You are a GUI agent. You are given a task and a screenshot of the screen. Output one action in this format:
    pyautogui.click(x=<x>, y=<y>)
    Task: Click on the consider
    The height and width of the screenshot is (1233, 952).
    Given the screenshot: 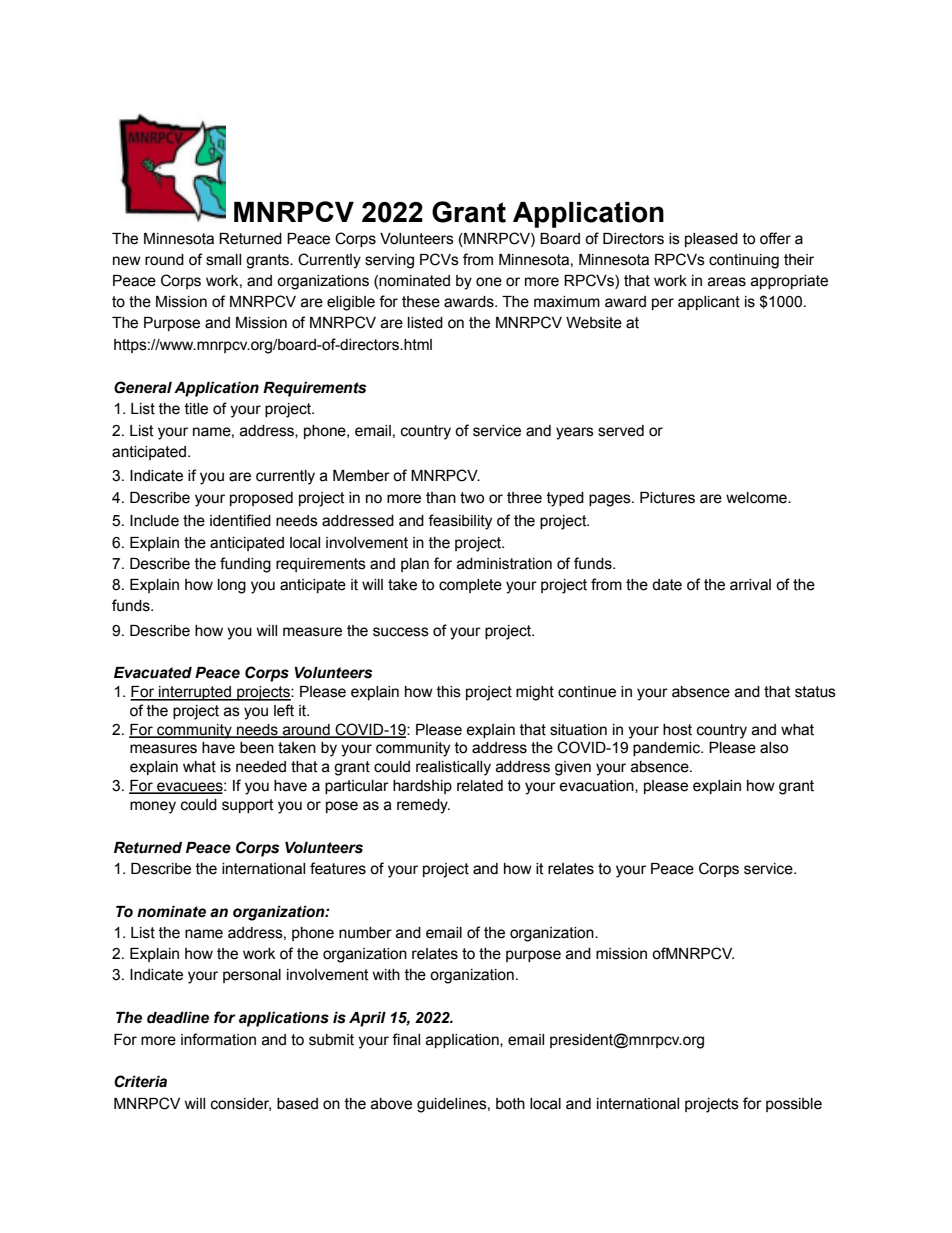 What is the action you would take?
    pyautogui.click(x=241, y=1104)
